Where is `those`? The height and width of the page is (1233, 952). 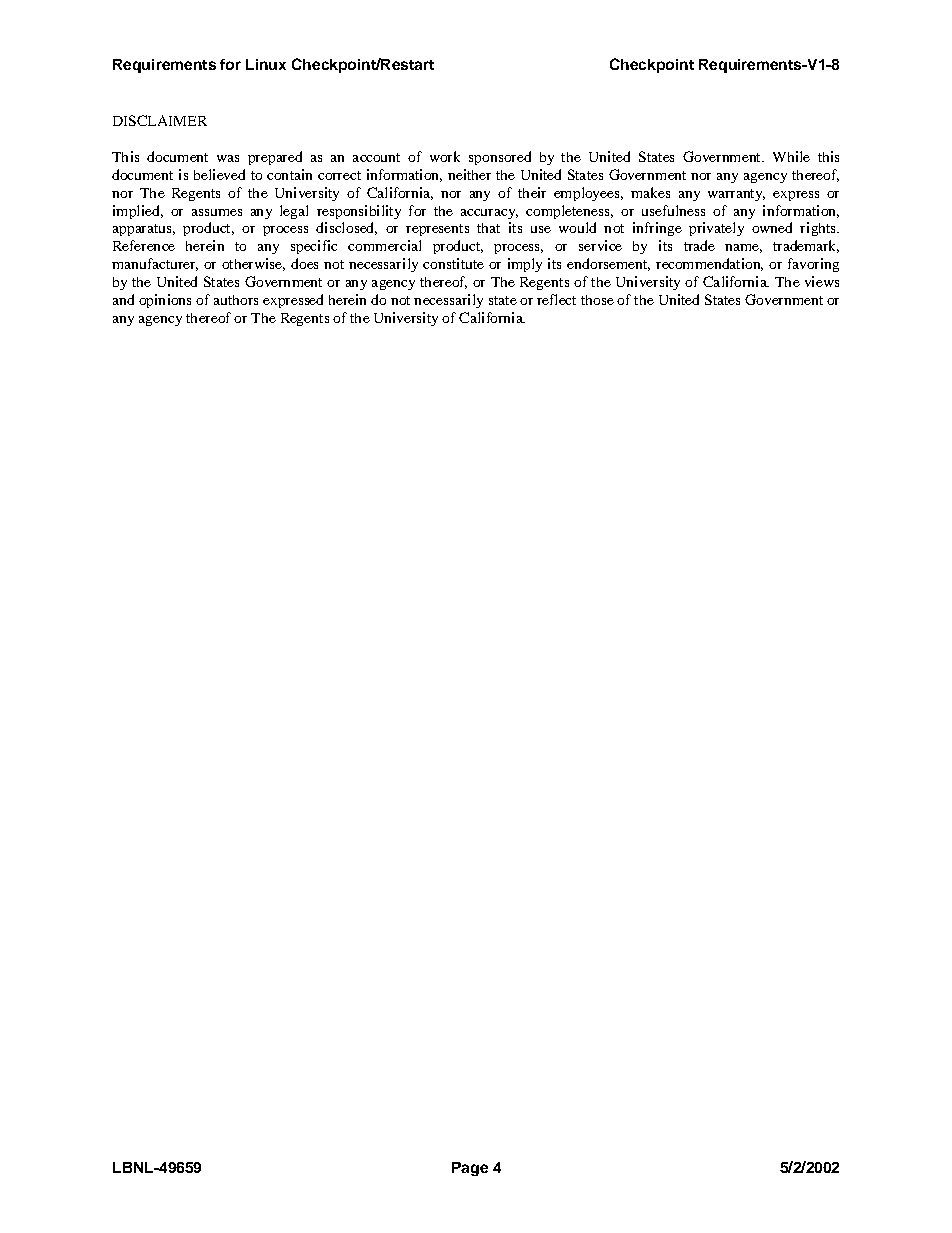
those is located at coordinates (597, 300).
